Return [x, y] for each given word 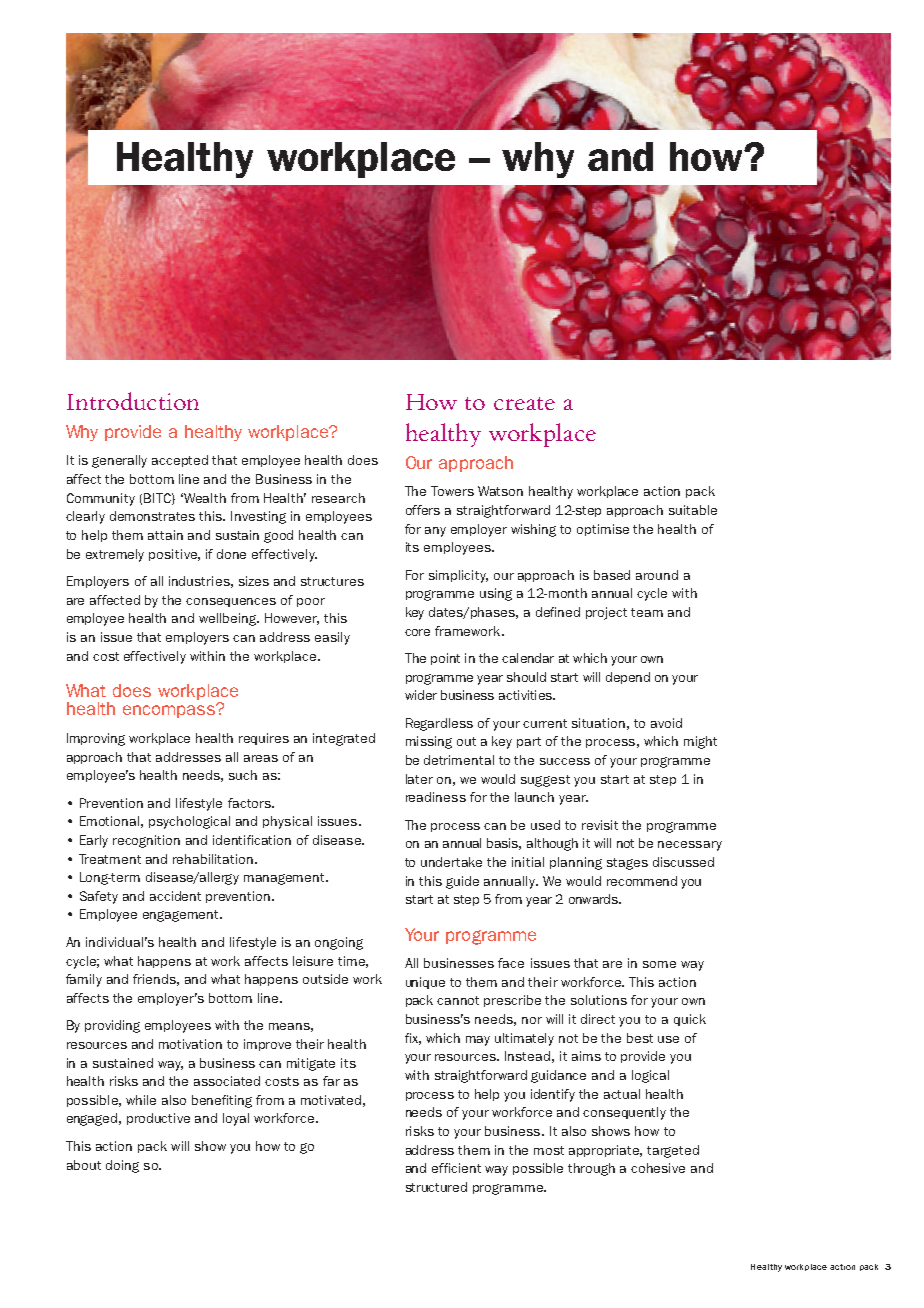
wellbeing [229, 619]
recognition [146, 841]
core [417, 632]
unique [425, 983]
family [84, 980]
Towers [452, 491]
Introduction [133, 401]
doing [122, 1166]
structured [436, 1187]
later [419, 779]
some [659, 964]
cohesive [658, 1168]
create [524, 403]
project [606, 613]
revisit [600, 825]
